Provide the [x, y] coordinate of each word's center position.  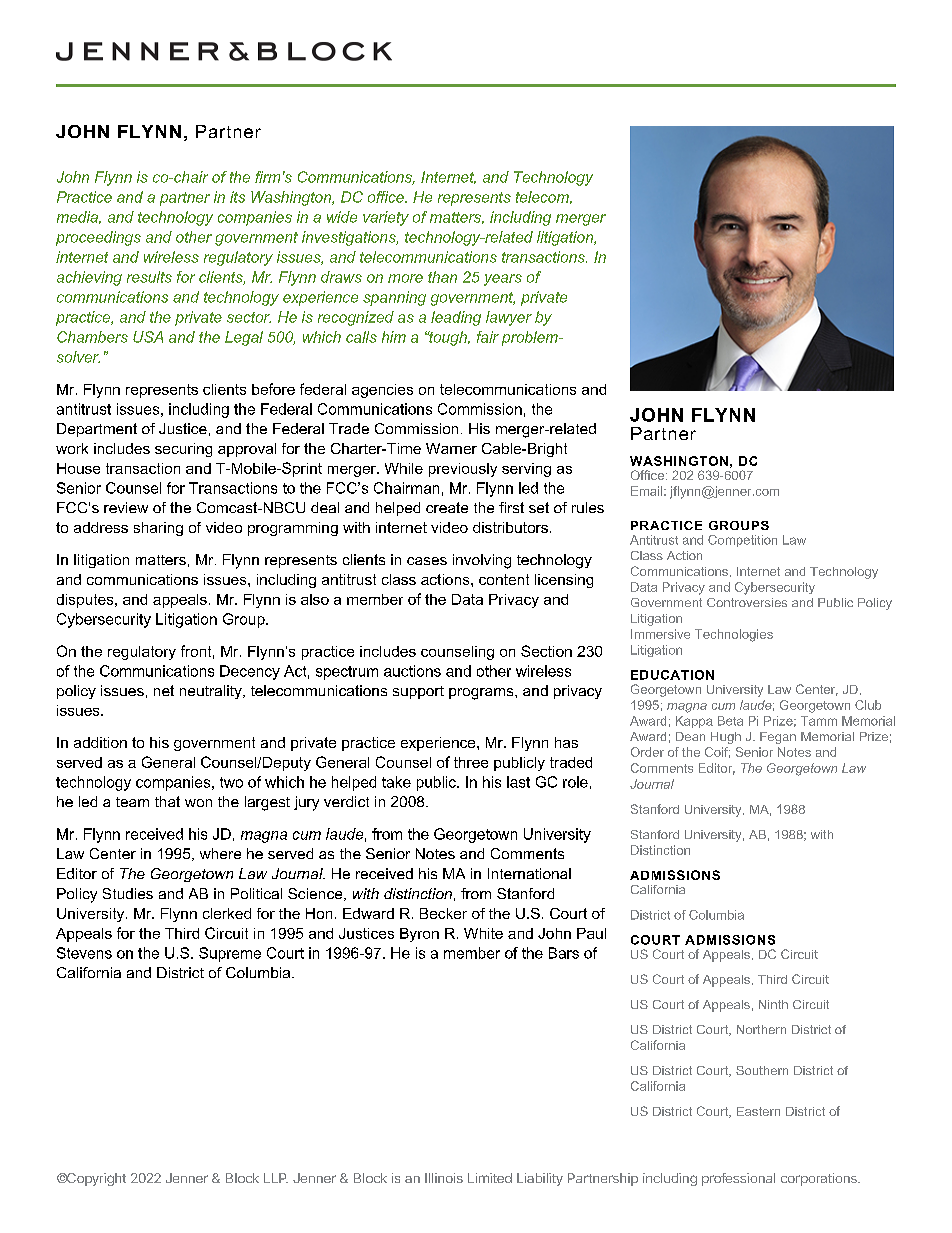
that [167, 801]
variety [386, 218]
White [483, 933]
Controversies [747, 602]
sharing [158, 529]
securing [183, 450]
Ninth [773, 1004]
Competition [742, 541]
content [504, 579]
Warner [451, 448]
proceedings [98, 238]
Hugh [726, 738]
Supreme [230, 954]
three [471, 762]
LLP [276, 1178]
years [503, 280]
